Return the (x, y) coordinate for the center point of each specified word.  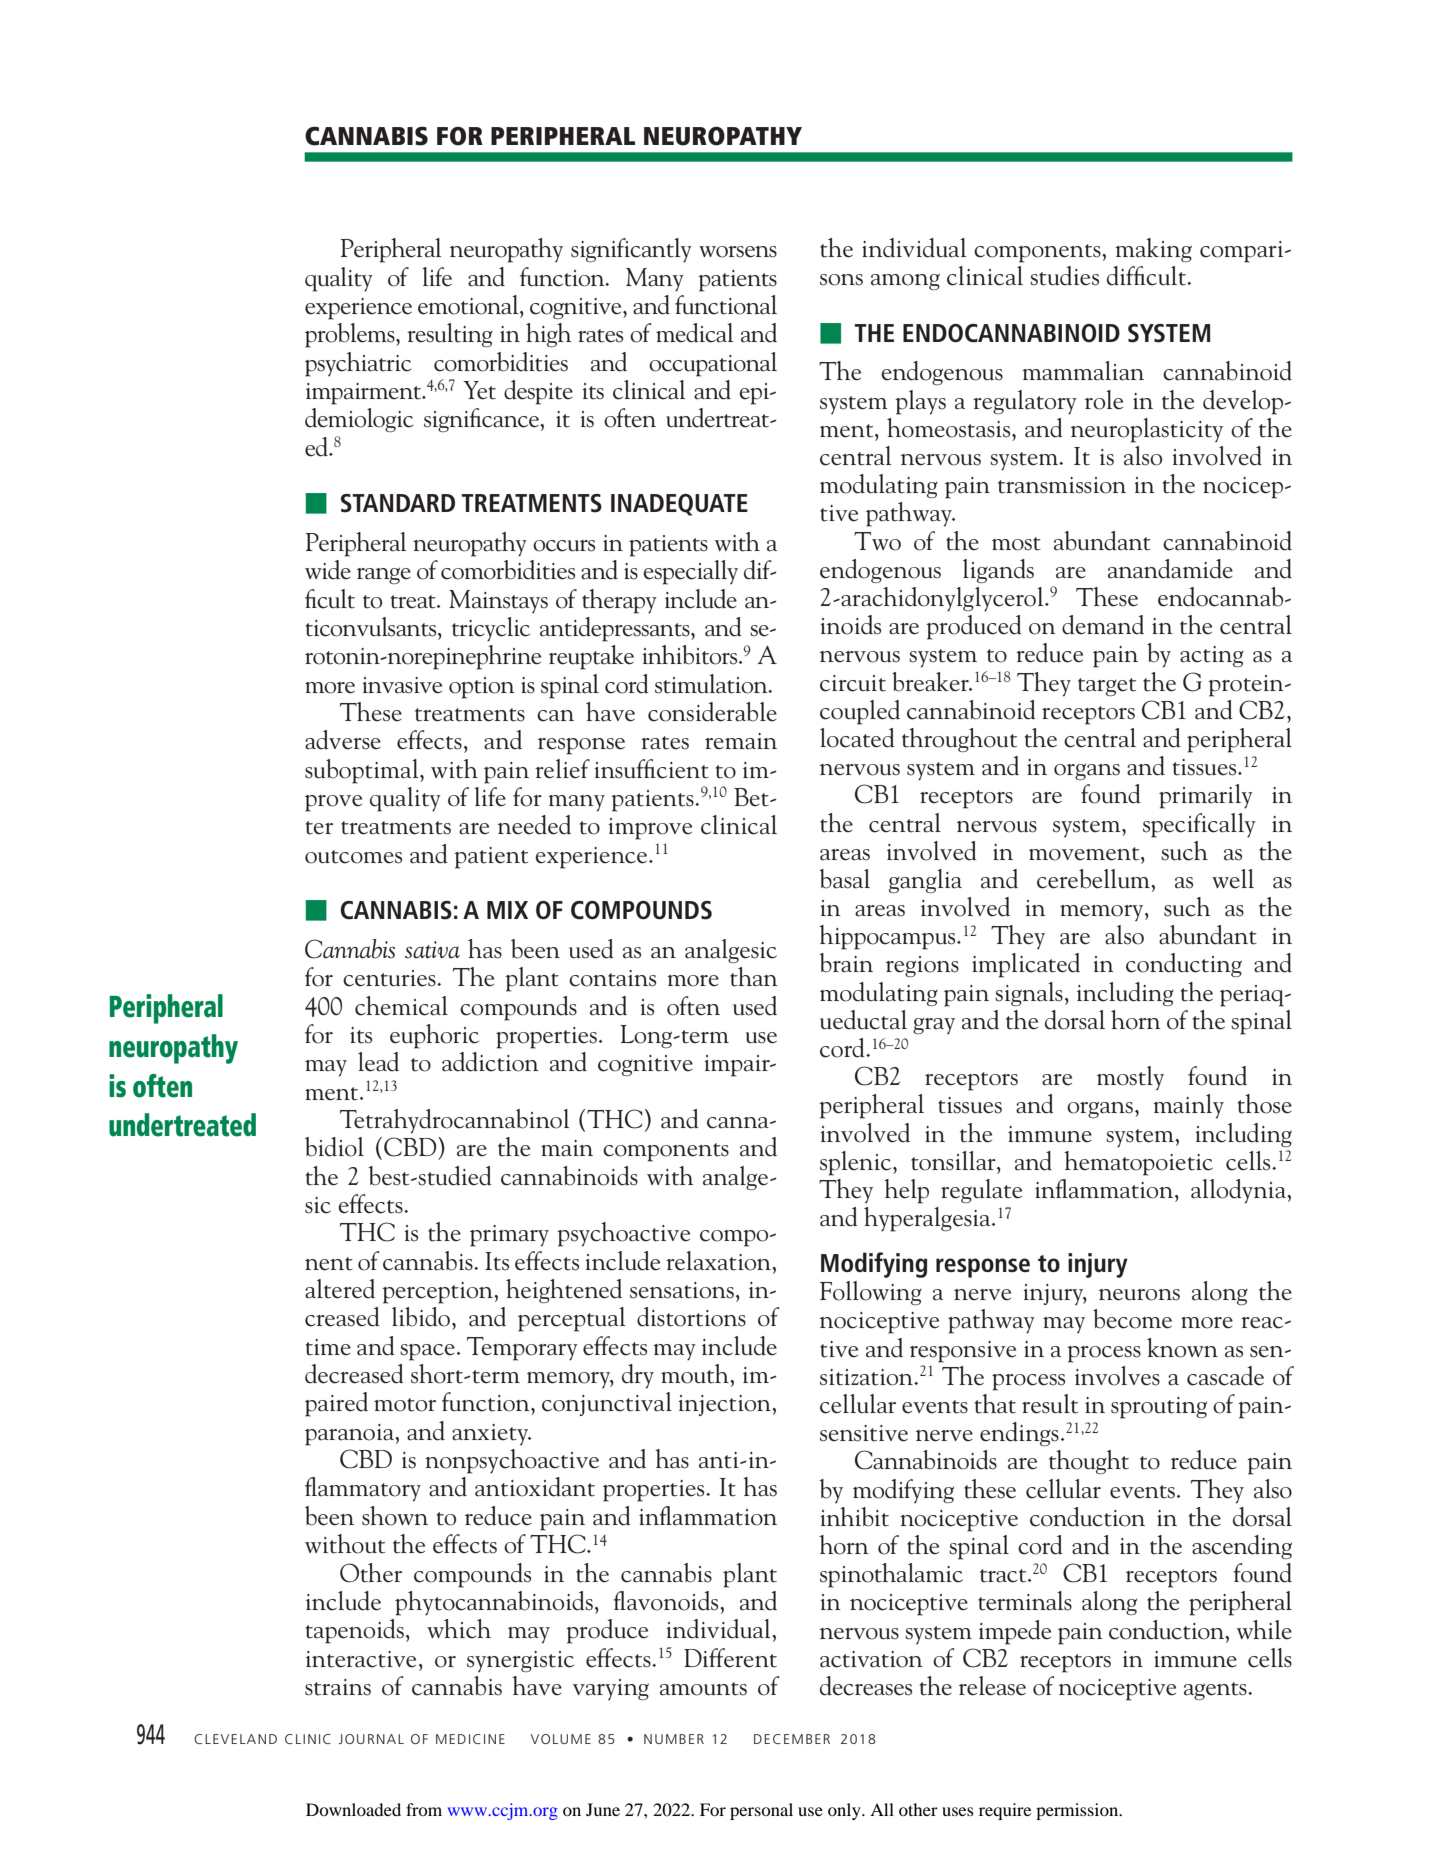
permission (1078, 1811)
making (1154, 250)
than (754, 977)
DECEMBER (792, 1739)
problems (351, 335)
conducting (1184, 965)
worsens (738, 252)
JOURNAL (371, 1739)
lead (378, 1062)
